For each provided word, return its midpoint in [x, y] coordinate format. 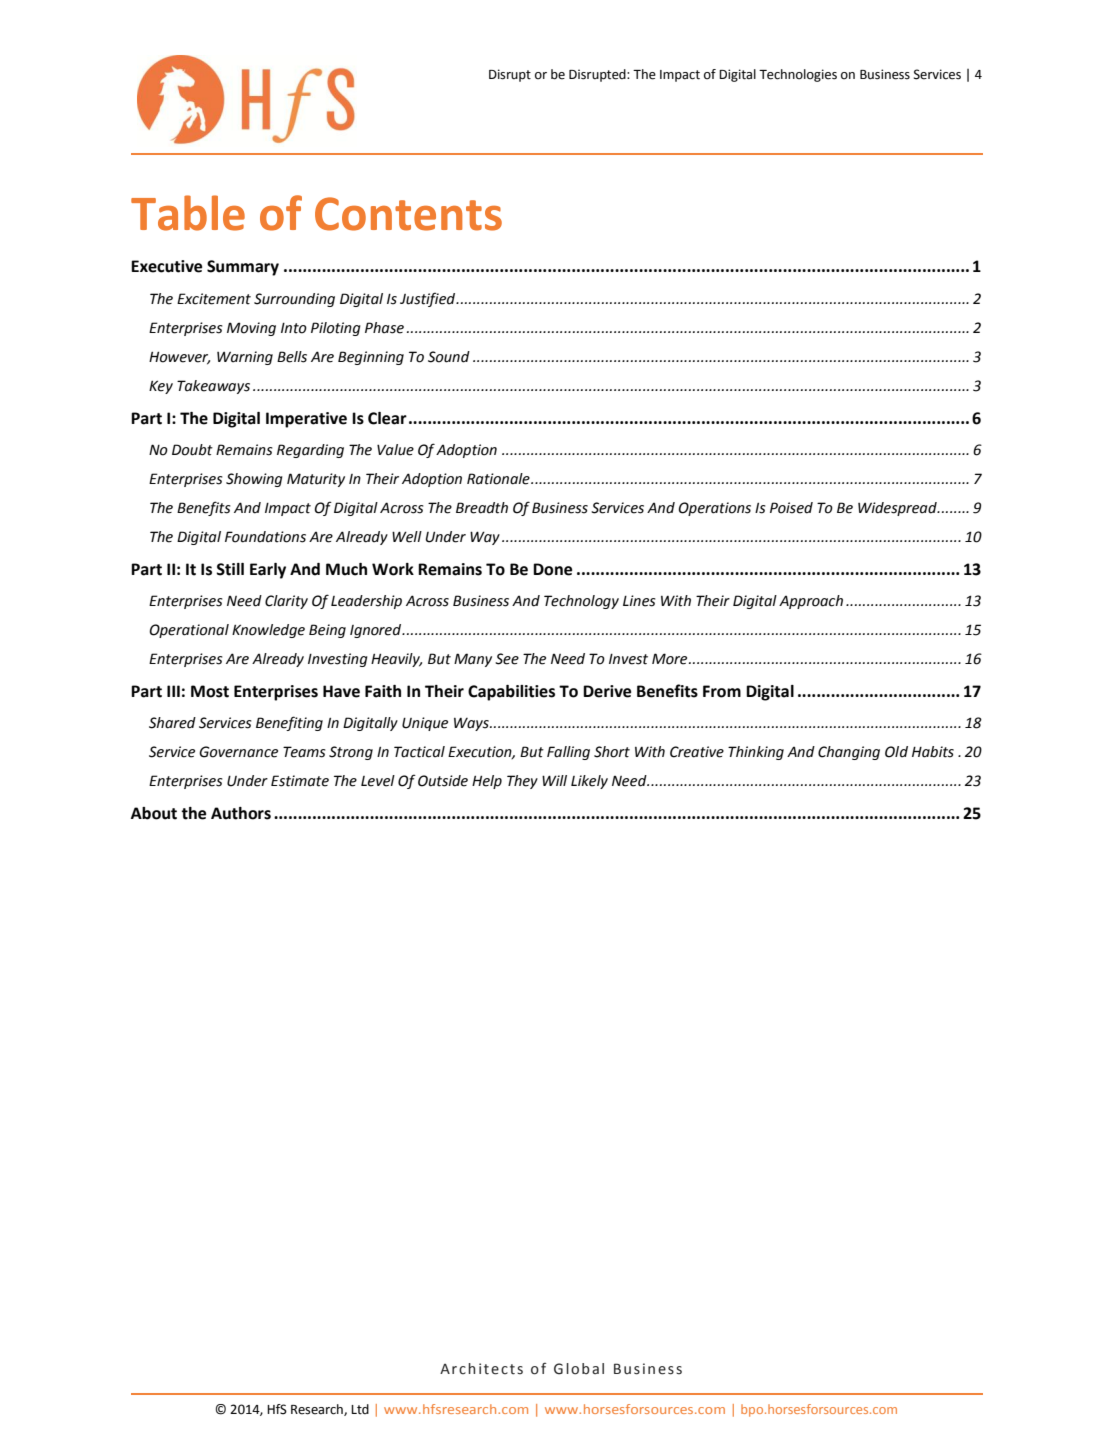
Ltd [360, 1409]
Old [896, 752]
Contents [408, 214]
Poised [791, 508]
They [522, 782]
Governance [238, 752]
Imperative [306, 420]
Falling [568, 753]
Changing [849, 753]
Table [188, 213]
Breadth [482, 508]
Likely [589, 782]
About [154, 813]
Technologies [798, 75]
